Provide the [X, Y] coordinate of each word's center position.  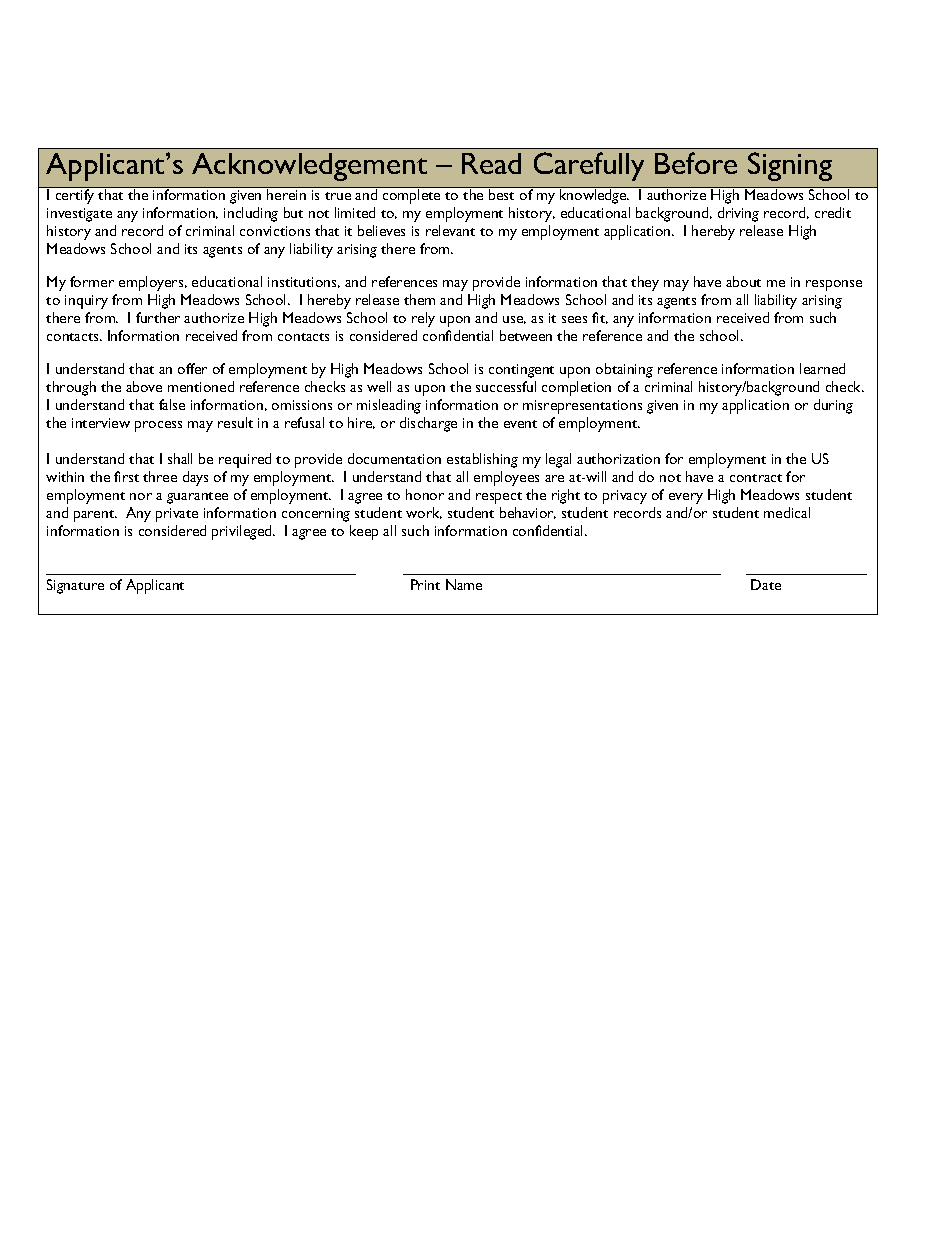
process [158, 426]
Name [464, 584]
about [743, 281]
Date [766, 584]
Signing [790, 166]
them [419, 299]
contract [756, 478]
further [158, 317]
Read [491, 163]
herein [286, 194]
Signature [75, 586]
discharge [428, 424]
